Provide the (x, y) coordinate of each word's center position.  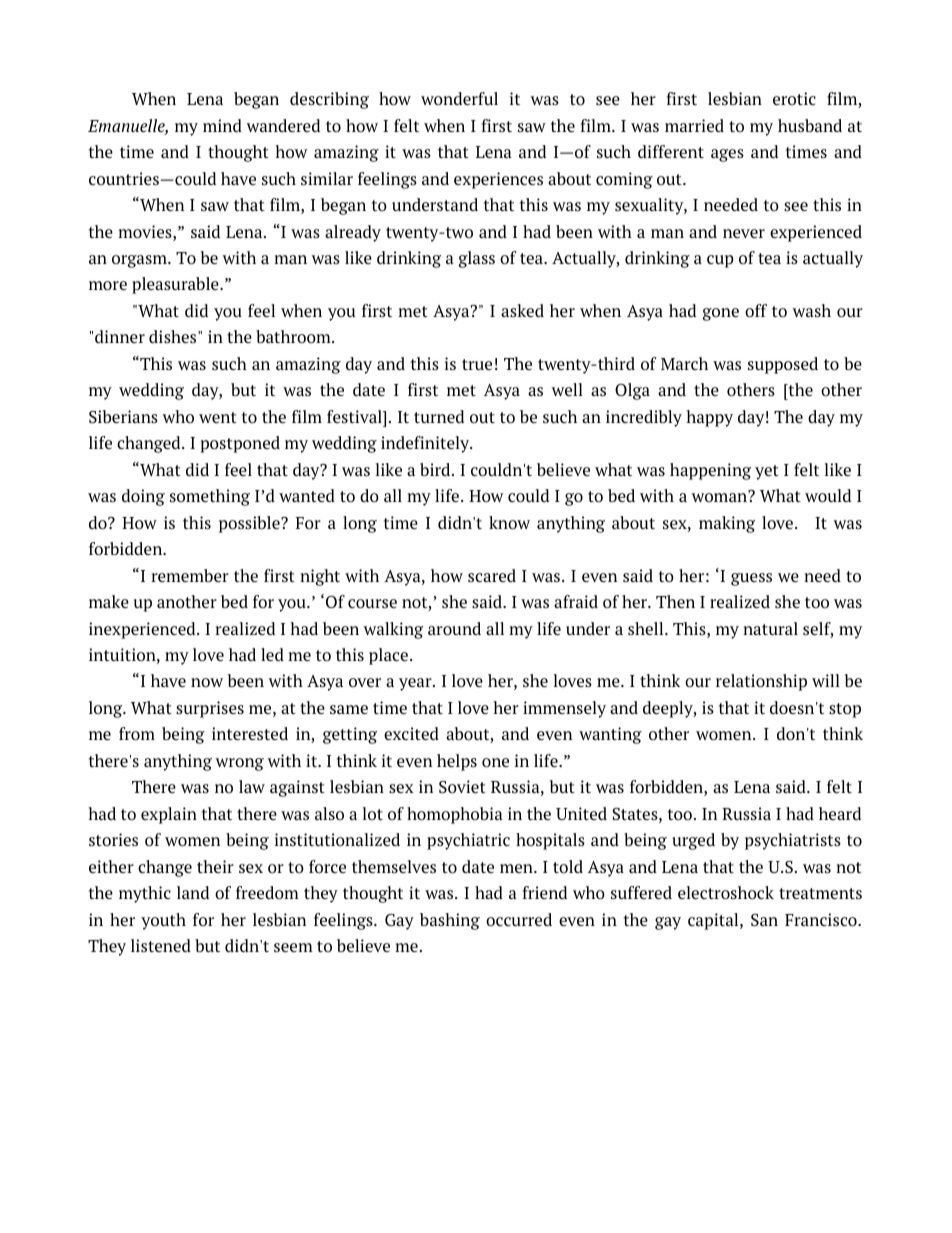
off (756, 310)
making (727, 524)
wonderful (459, 98)
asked (522, 310)
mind (222, 125)
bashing (450, 921)
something (210, 497)
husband (810, 125)
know (509, 522)
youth (163, 921)
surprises (210, 709)
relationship (761, 682)
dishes (174, 336)
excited (411, 733)
